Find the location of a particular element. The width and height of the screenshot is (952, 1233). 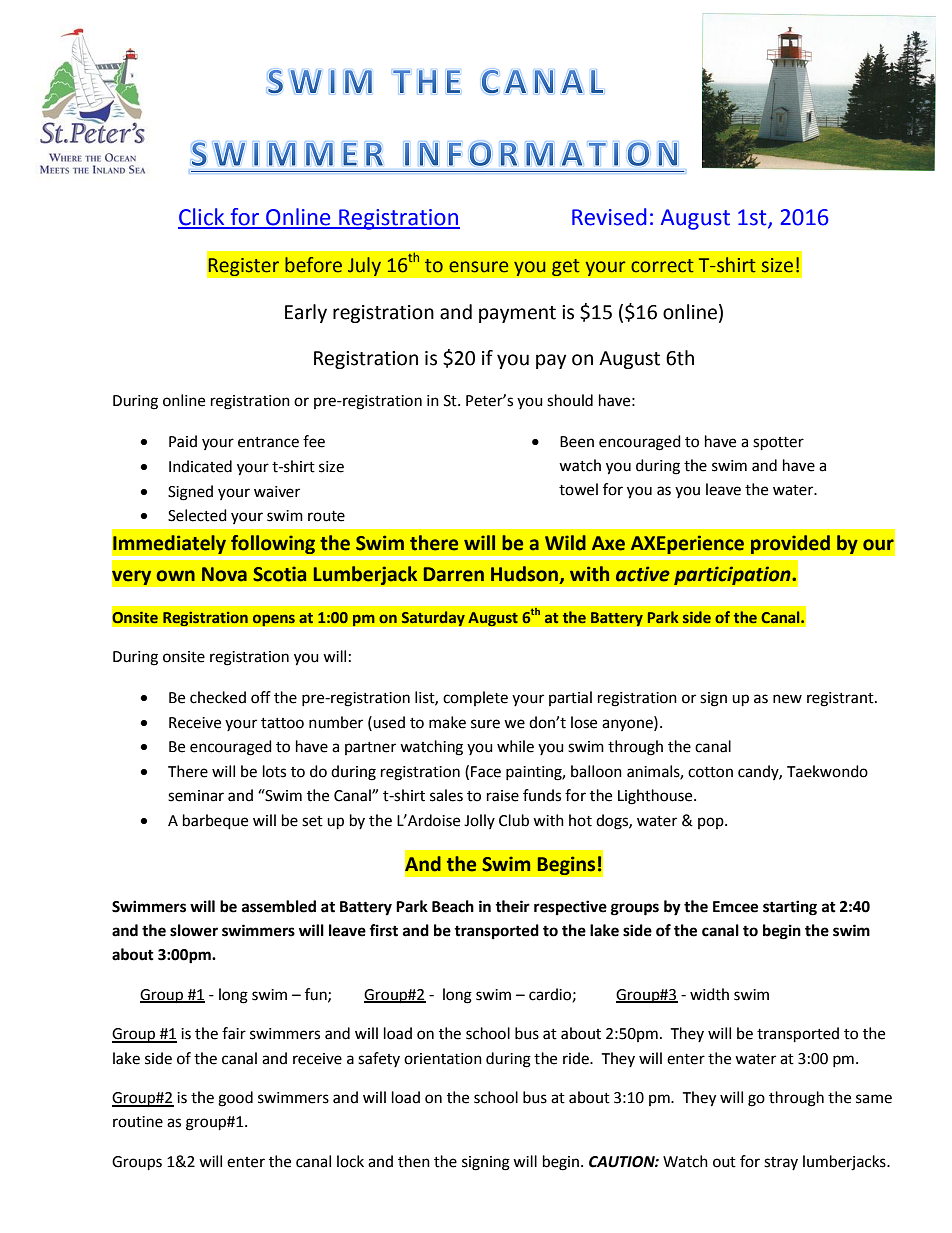

towel is located at coordinates (578, 489).
